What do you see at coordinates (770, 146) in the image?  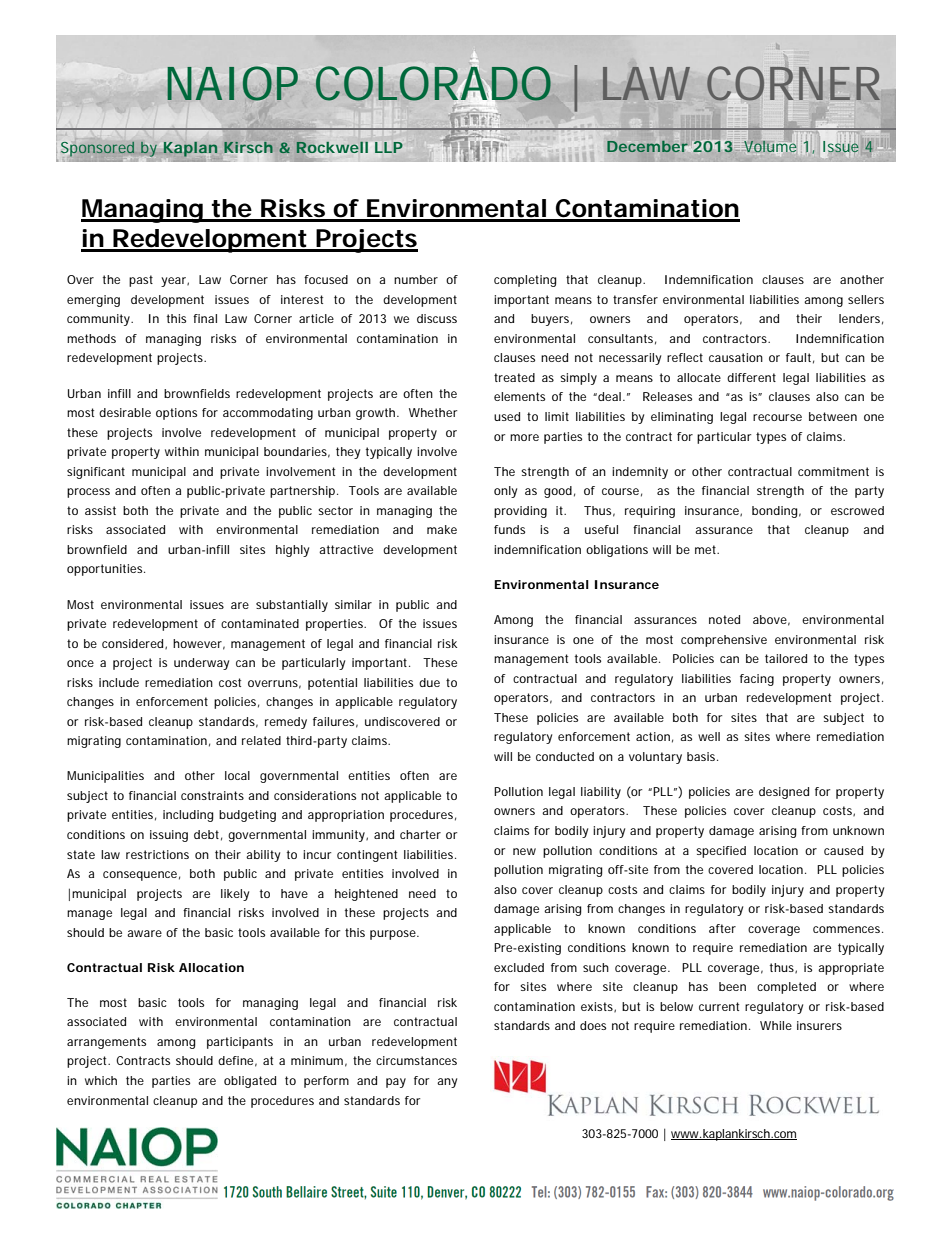 I see `Volume` at bounding box center [770, 146].
